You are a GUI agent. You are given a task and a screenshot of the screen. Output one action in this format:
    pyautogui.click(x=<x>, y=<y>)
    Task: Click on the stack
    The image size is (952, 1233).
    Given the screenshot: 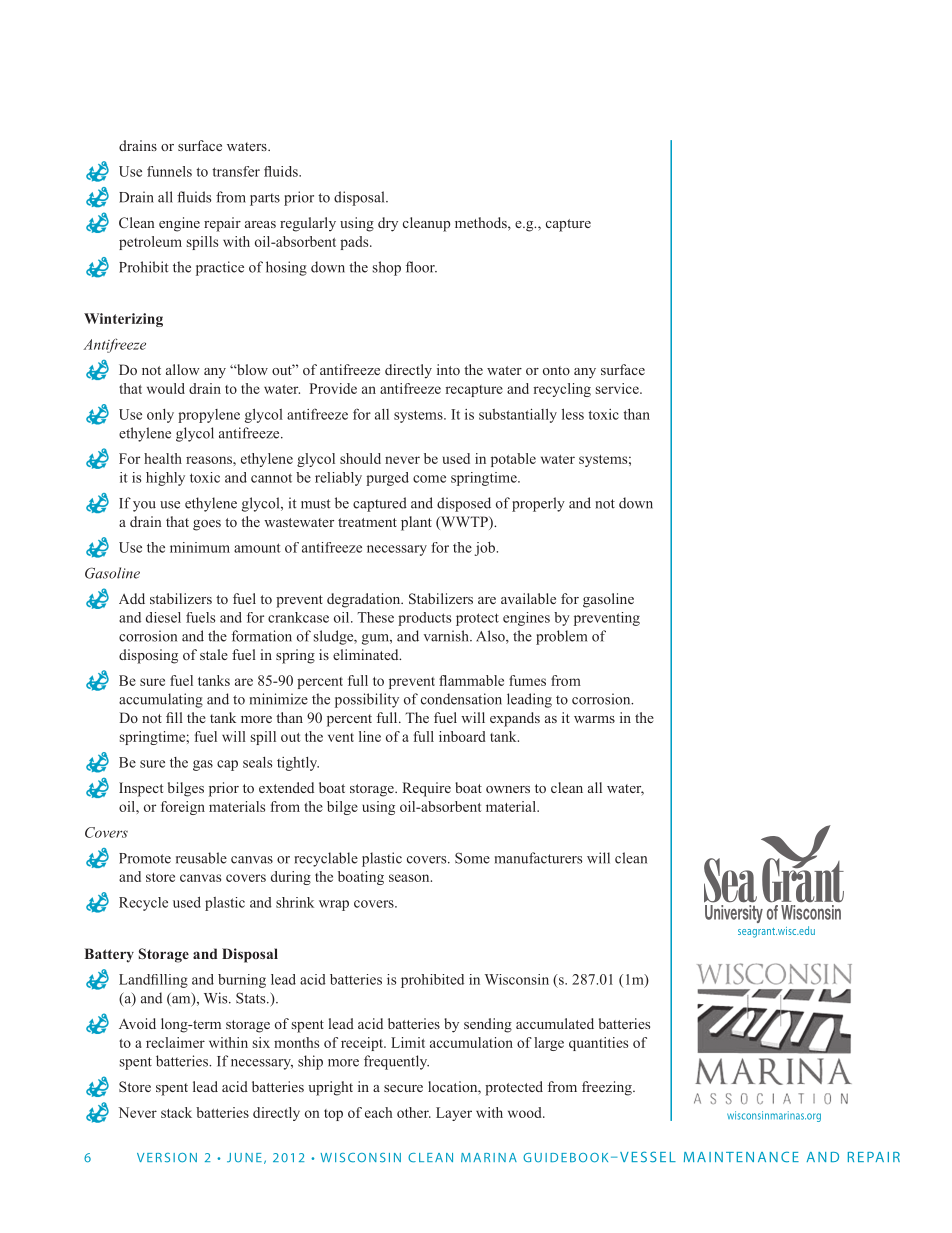 What is the action you would take?
    pyautogui.click(x=176, y=1112)
